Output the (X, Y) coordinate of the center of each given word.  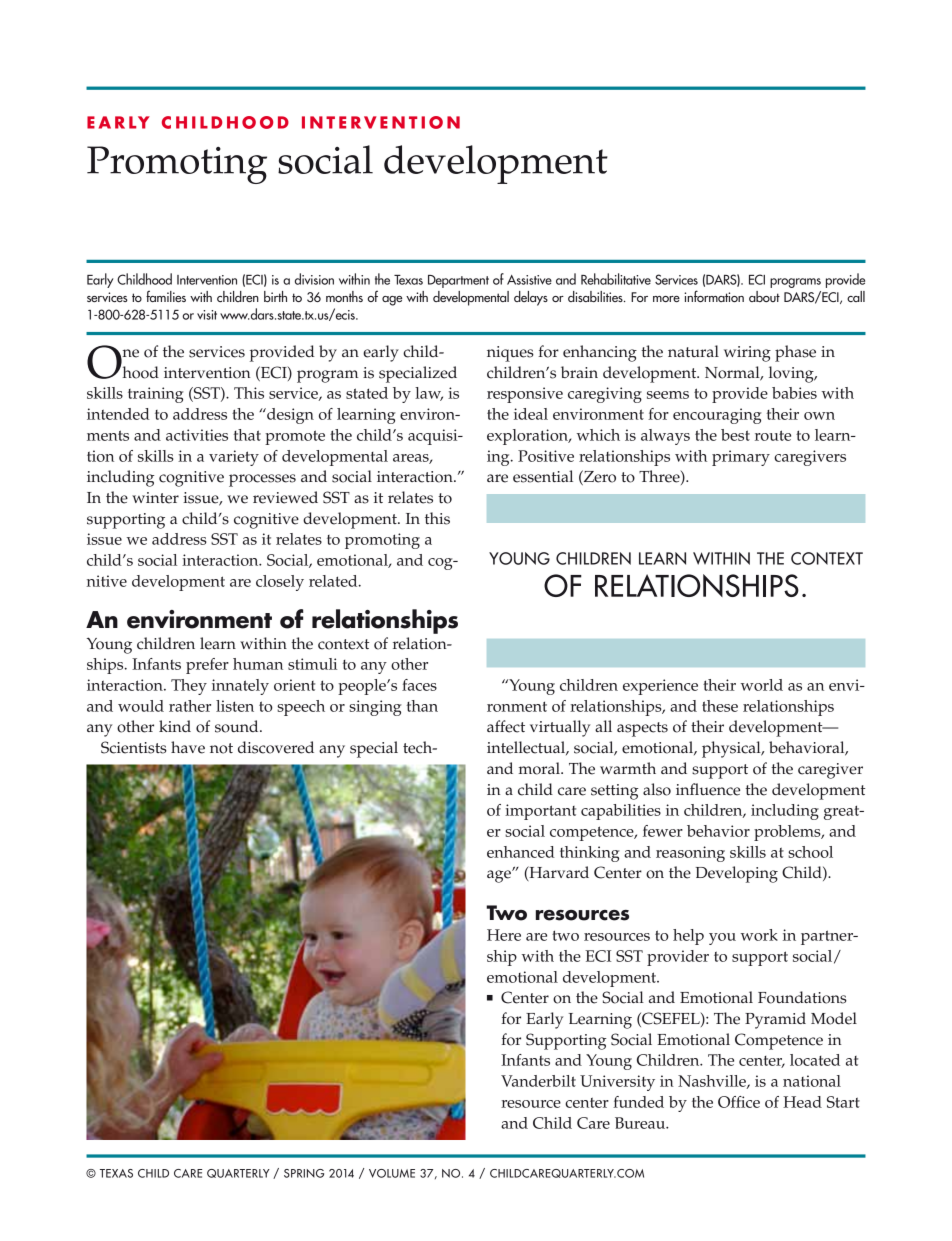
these (720, 706)
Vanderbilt (538, 1081)
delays (531, 298)
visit (207, 315)
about (764, 296)
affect (506, 726)
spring (304, 1173)
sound (238, 726)
